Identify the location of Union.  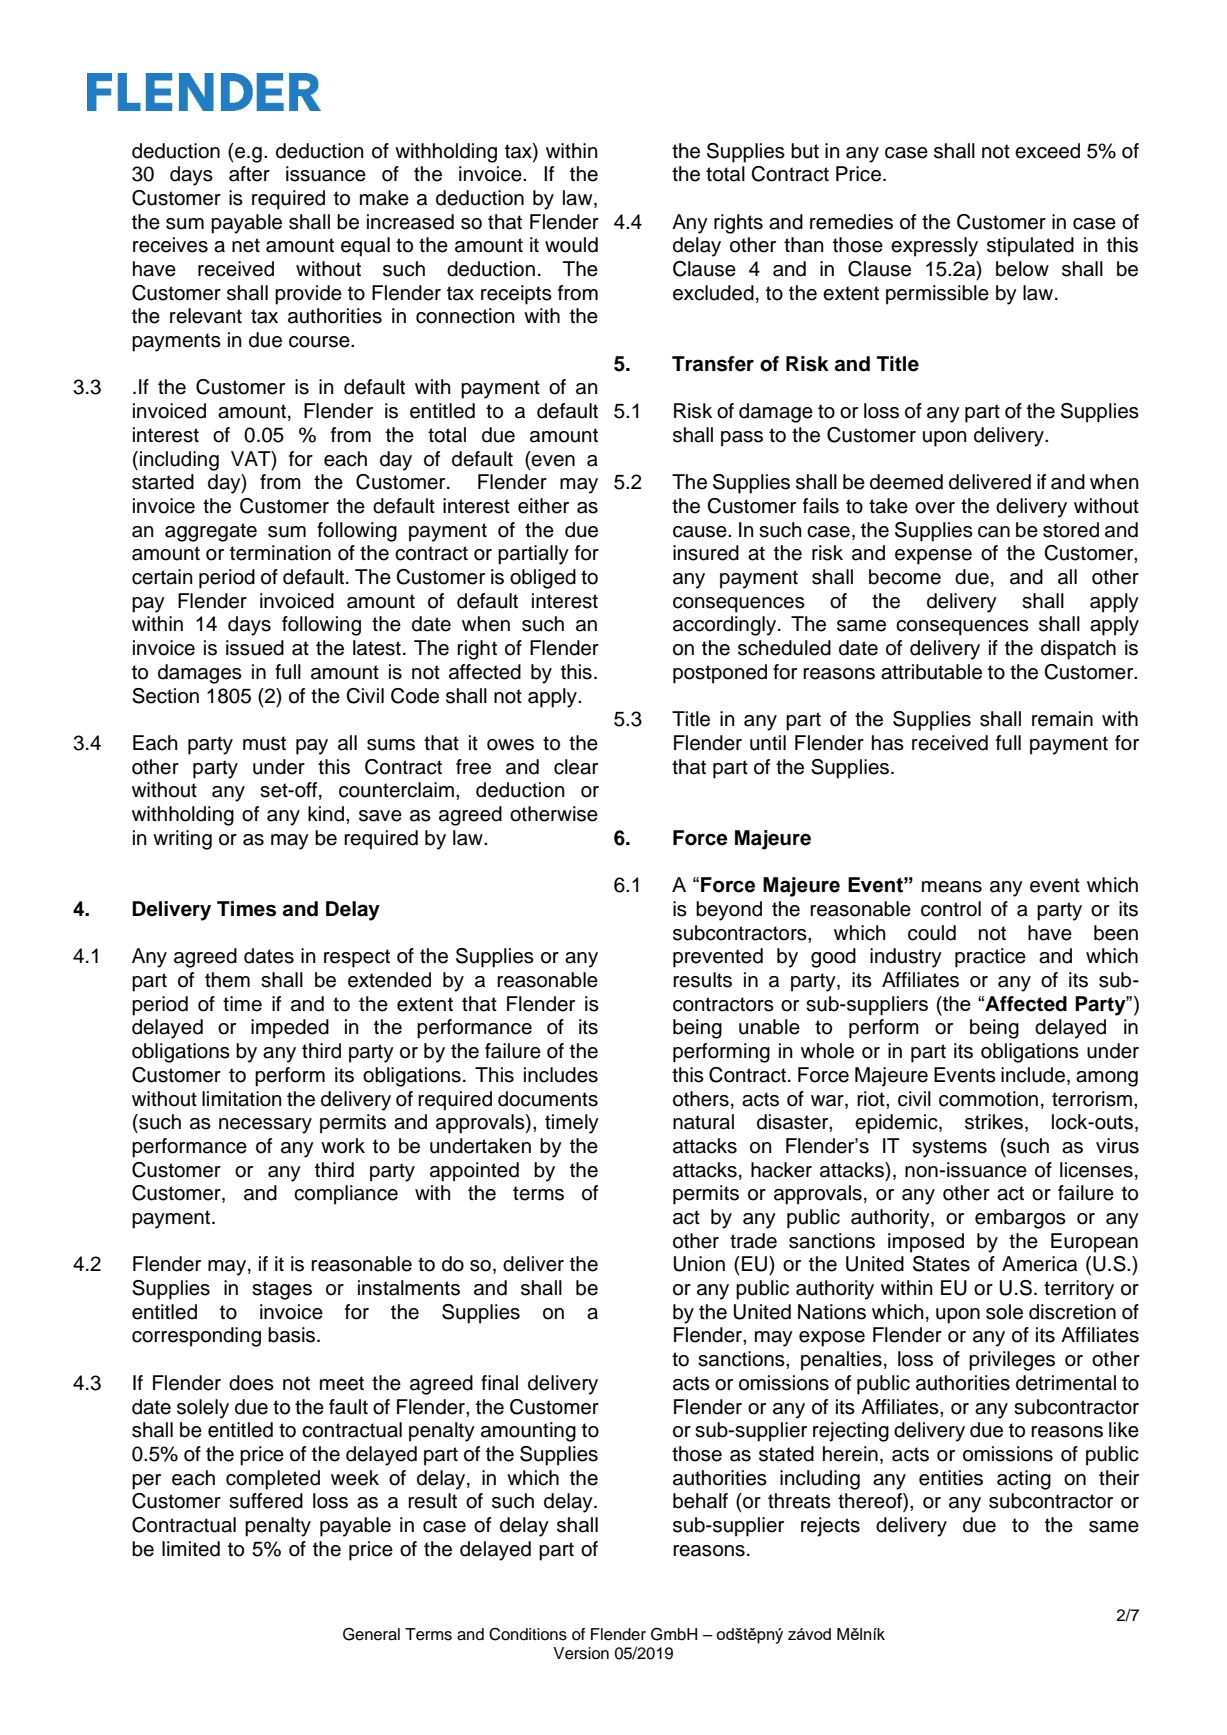
(699, 1264).
